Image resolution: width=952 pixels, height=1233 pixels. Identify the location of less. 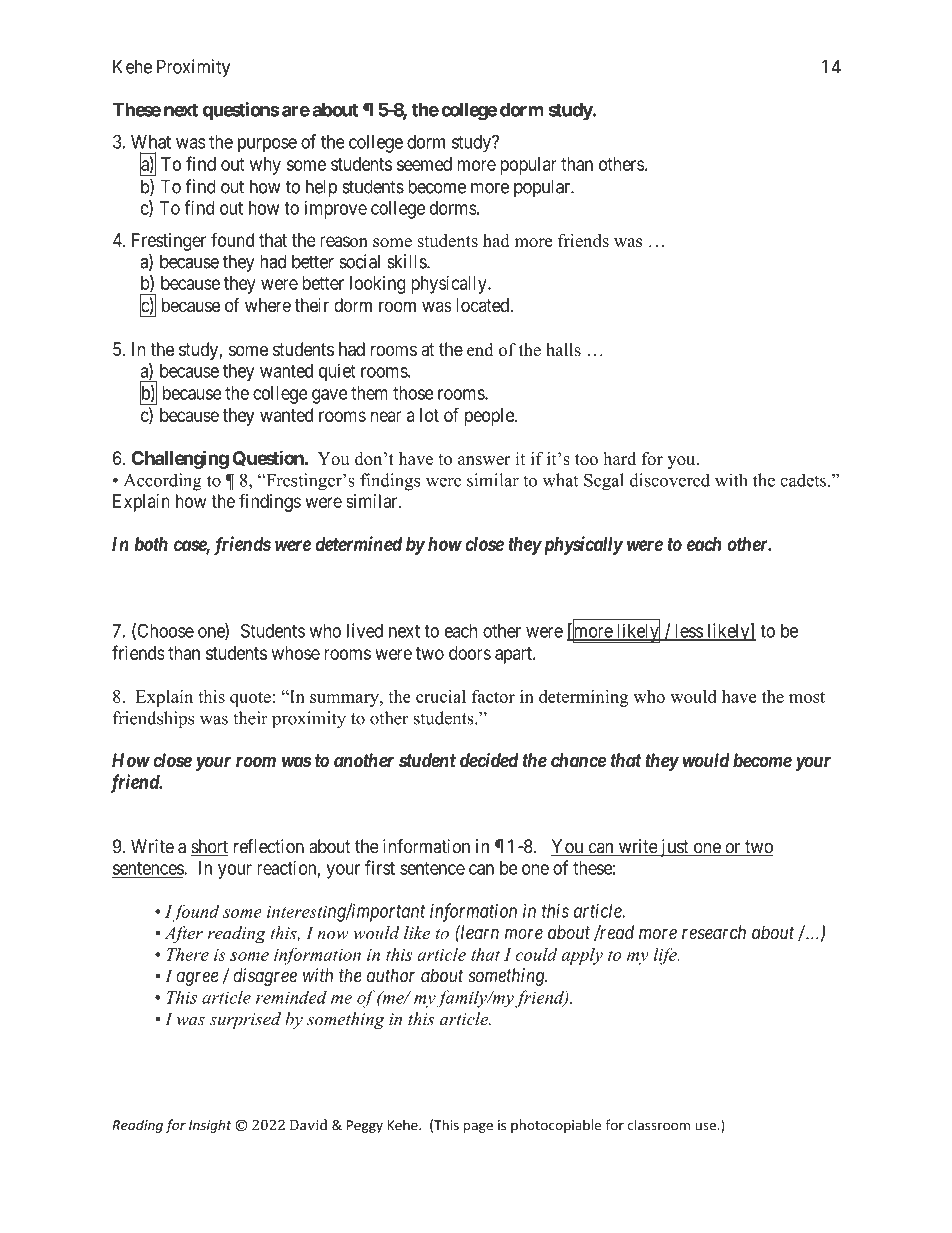
(688, 632).
